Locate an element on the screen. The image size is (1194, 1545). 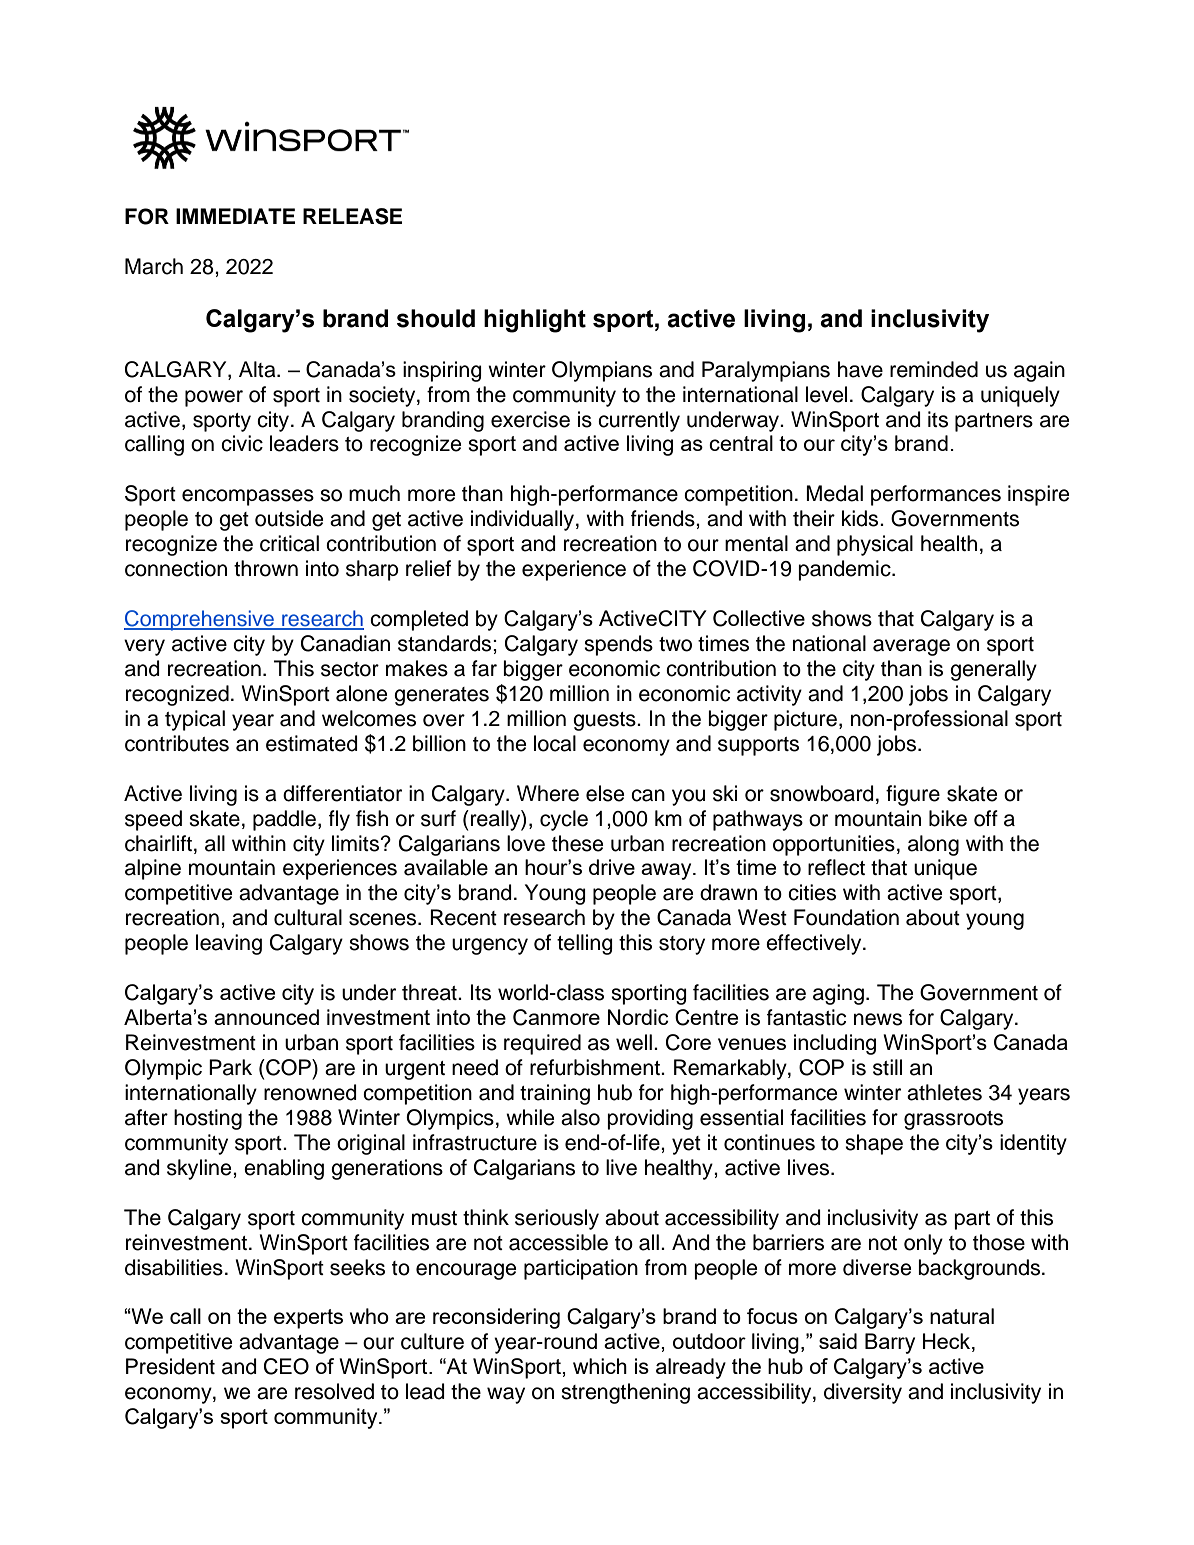
Olympians is located at coordinates (602, 371).
